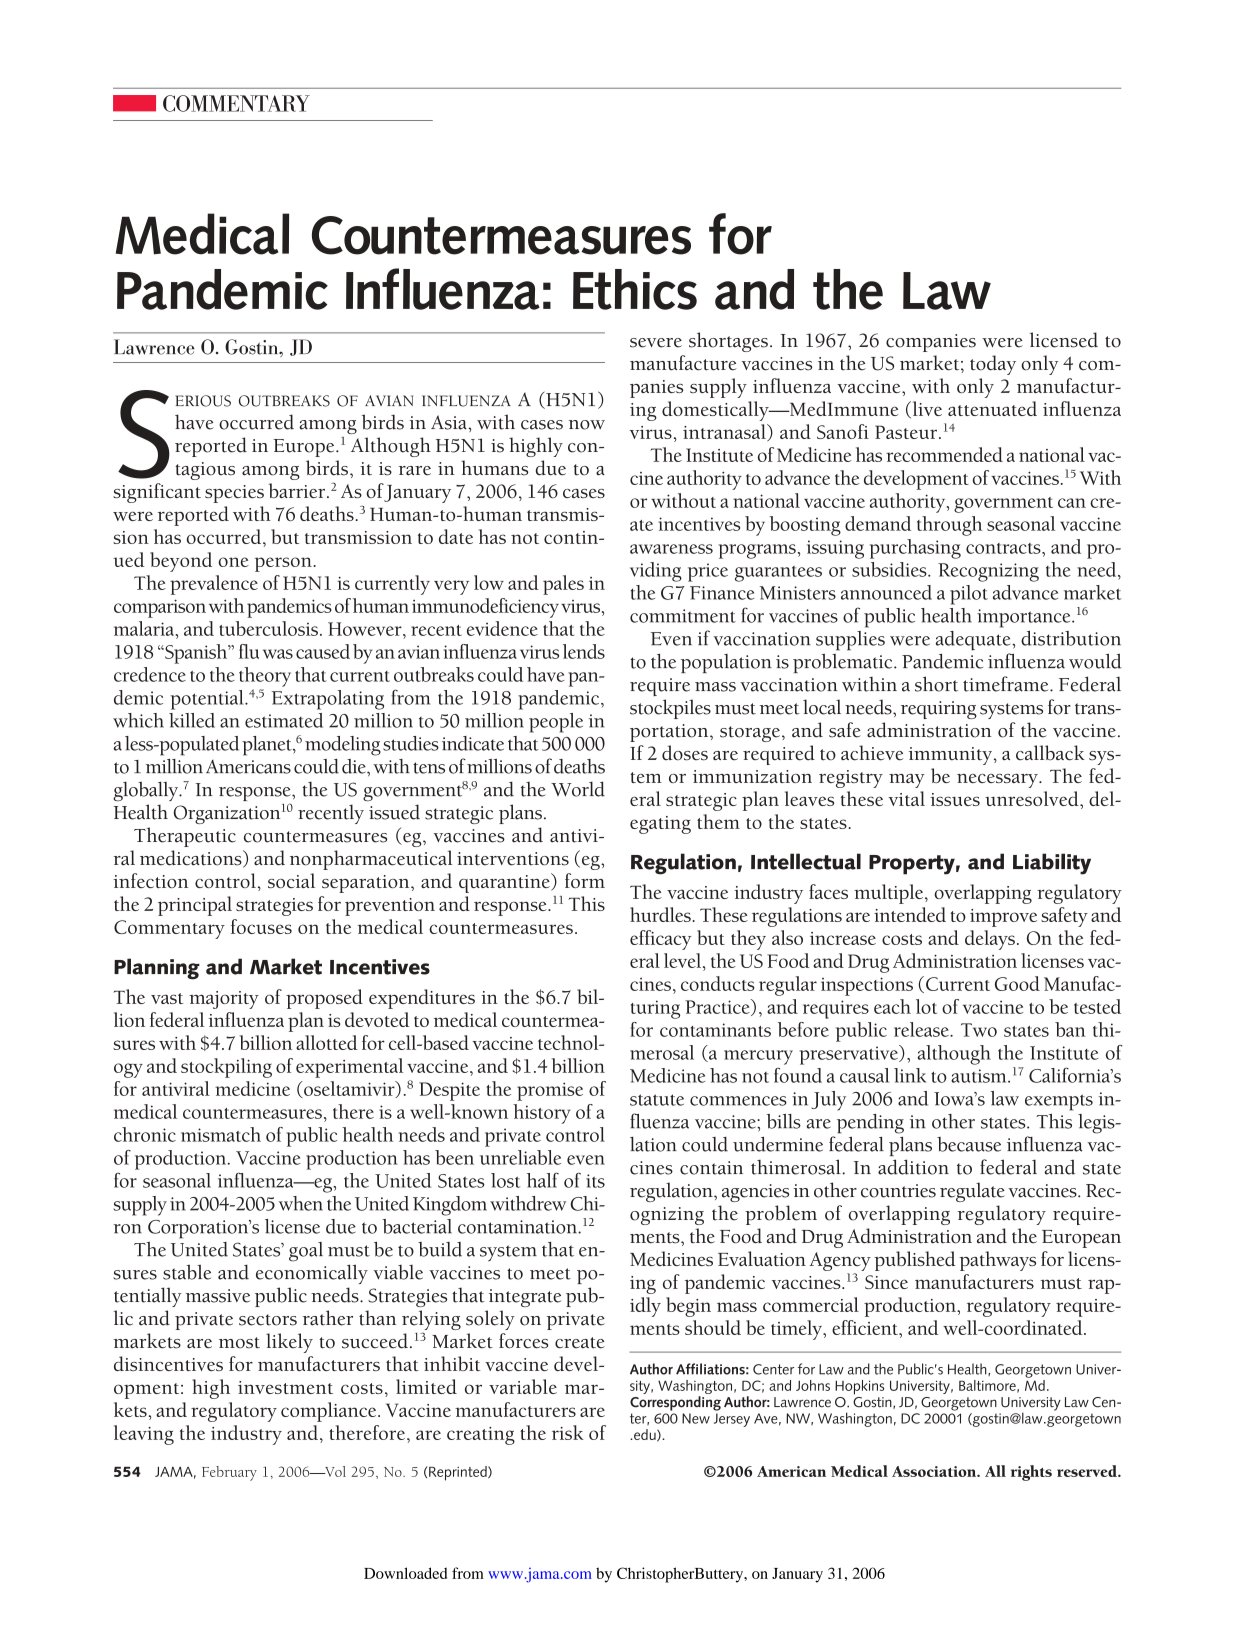  What do you see at coordinates (450, 422) in the screenshot?
I see `Asia` at bounding box center [450, 422].
